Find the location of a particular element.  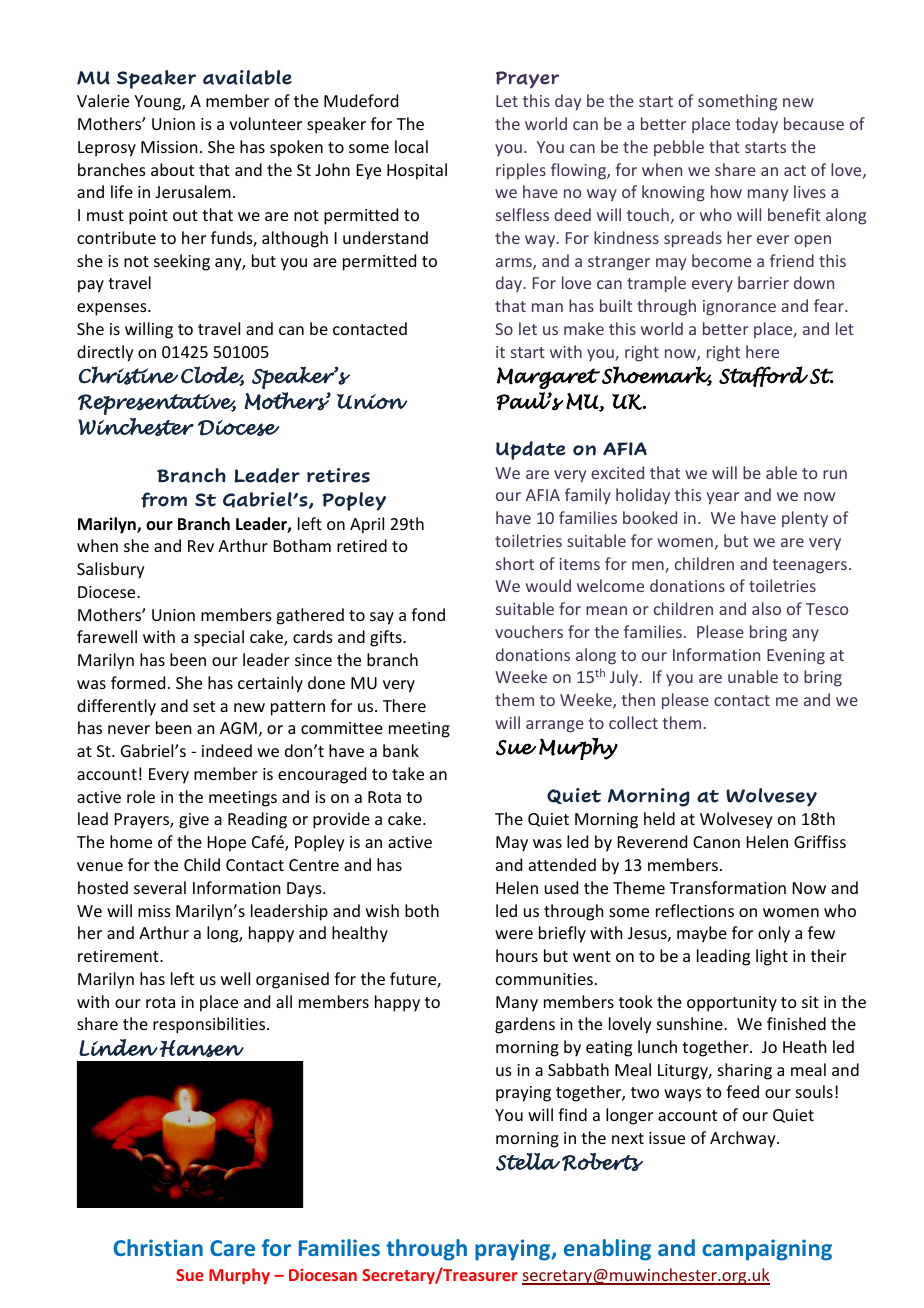

campaigning is located at coordinates (767, 1250).
